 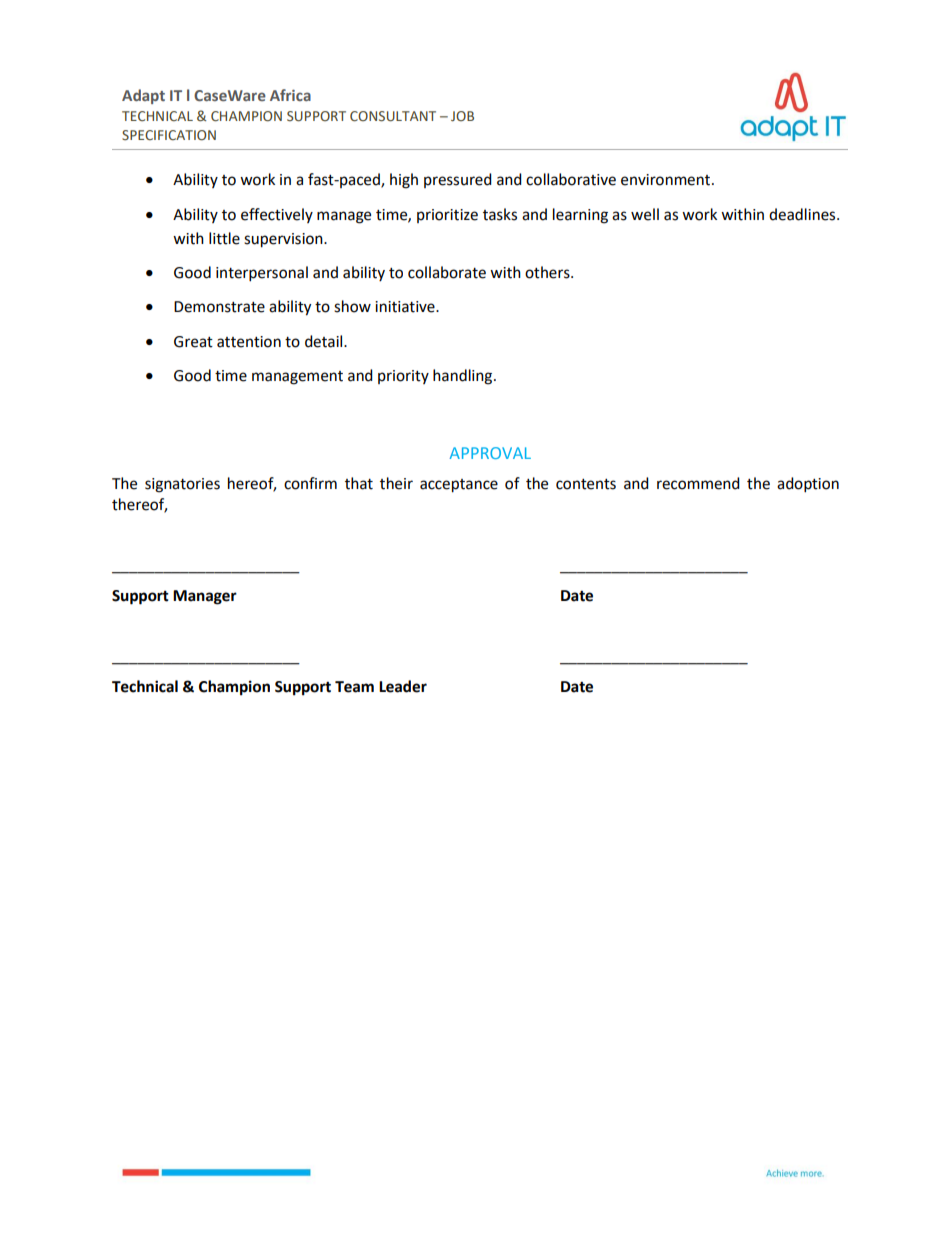 What do you see at coordinates (698, 483) in the screenshot?
I see `recommend` at bounding box center [698, 483].
